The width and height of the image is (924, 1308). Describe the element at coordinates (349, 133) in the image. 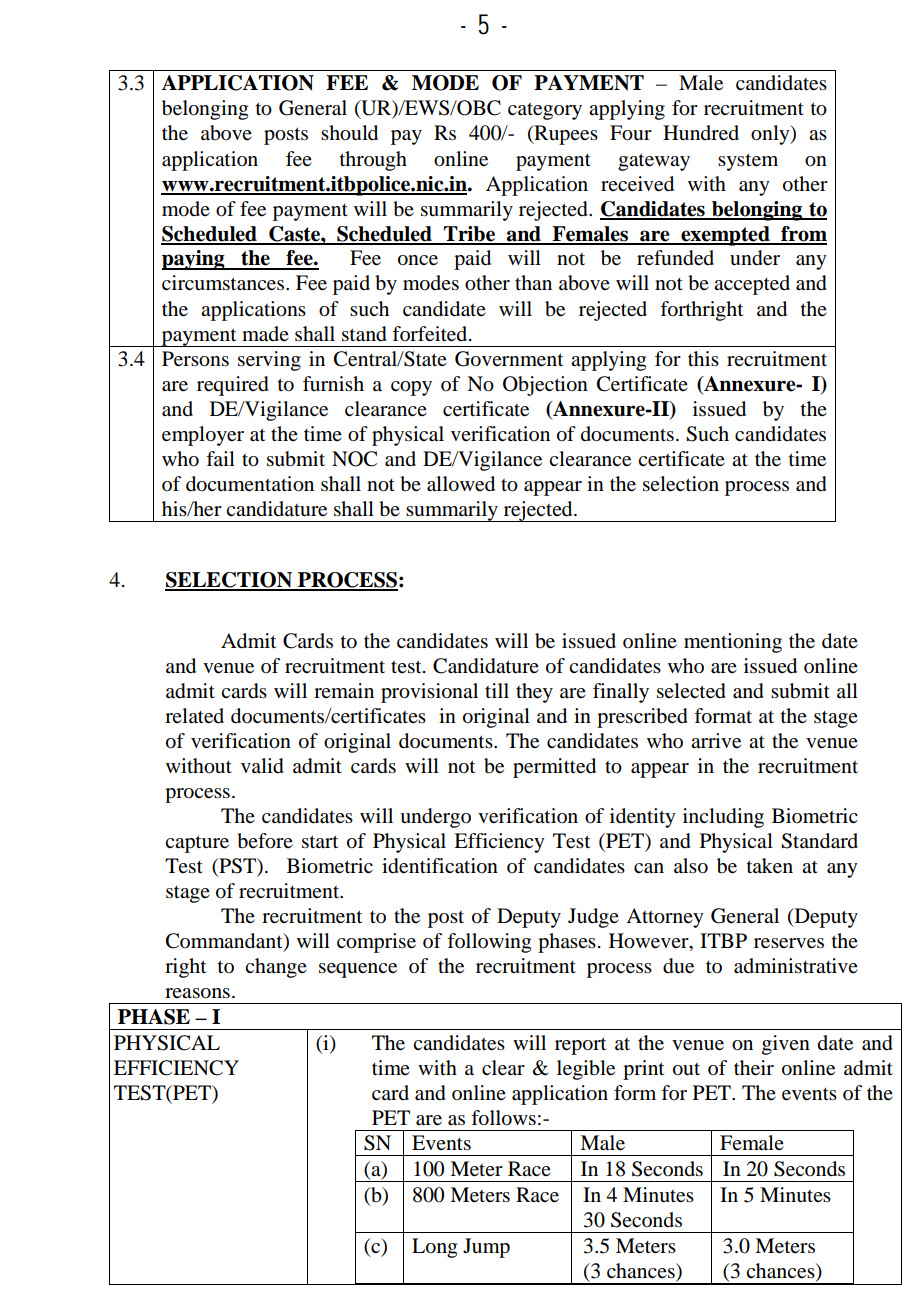

I see `should` at that location.
